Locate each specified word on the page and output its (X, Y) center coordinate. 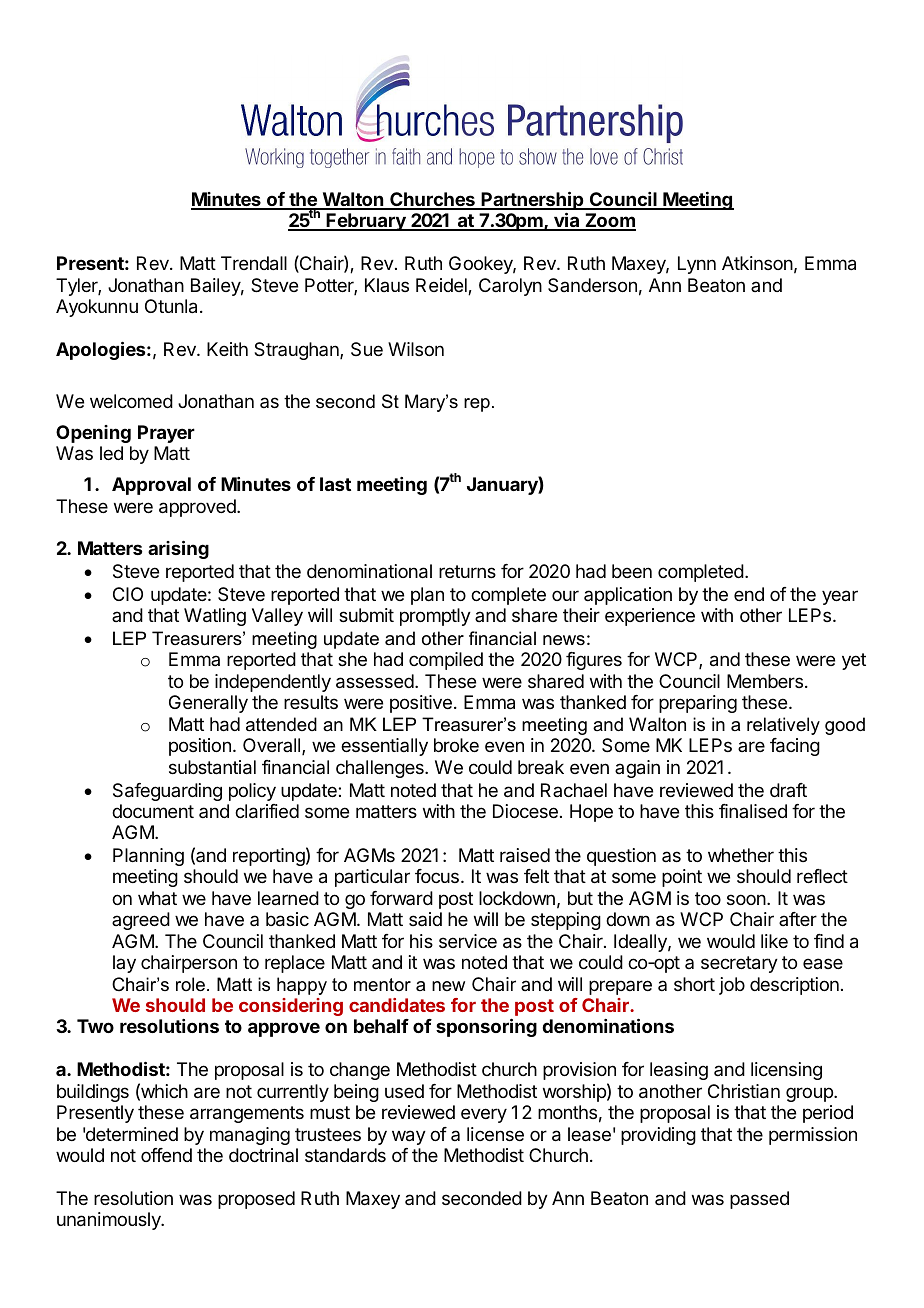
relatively (783, 726)
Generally (208, 704)
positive (421, 704)
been (632, 571)
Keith (227, 349)
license (495, 1134)
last (335, 484)
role (190, 984)
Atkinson (757, 263)
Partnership (533, 200)
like (774, 941)
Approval (151, 486)
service (468, 941)
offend (166, 1155)
